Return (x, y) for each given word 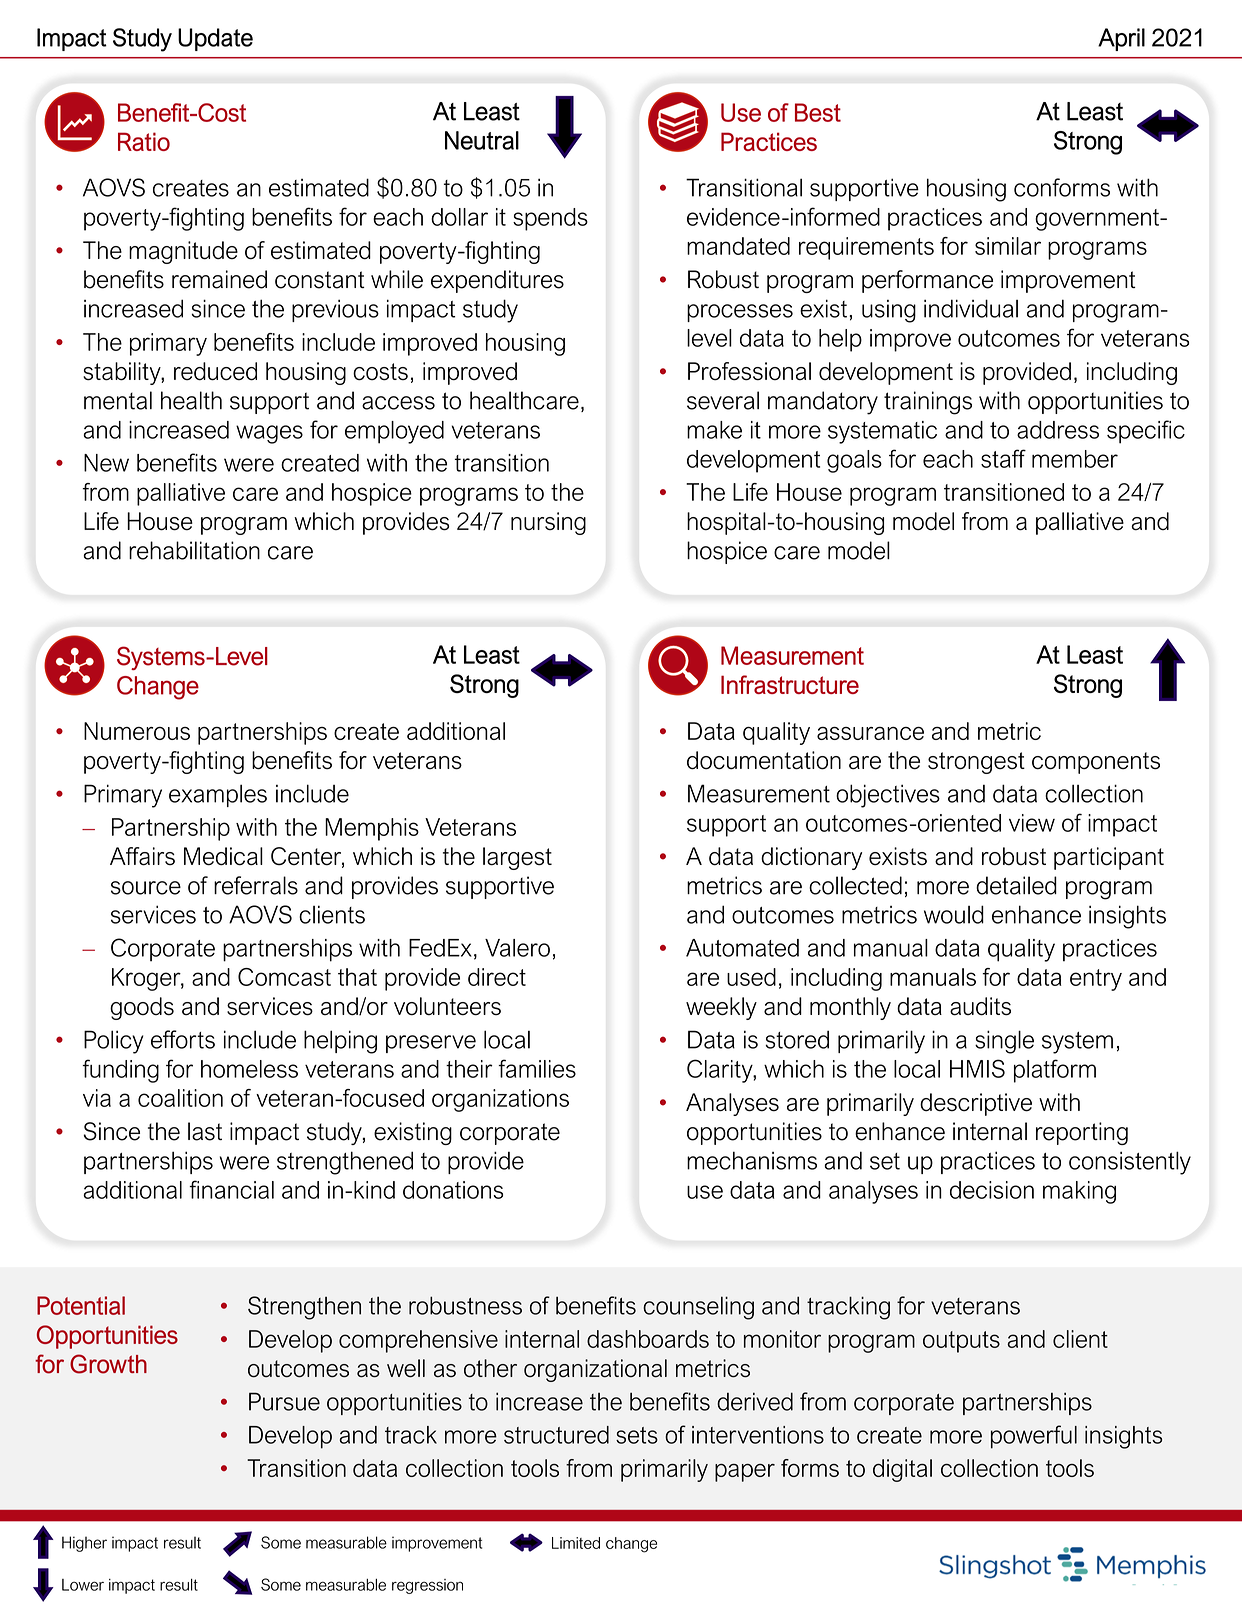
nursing (548, 523)
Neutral (482, 140)
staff (1003, 458)
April (1121, 39)
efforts (183, 1039)
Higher (84, 1544)
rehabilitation (194, 550)
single (1004, 1042)
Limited (576, 1543)
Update (215, 39)
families (537, 1068)
